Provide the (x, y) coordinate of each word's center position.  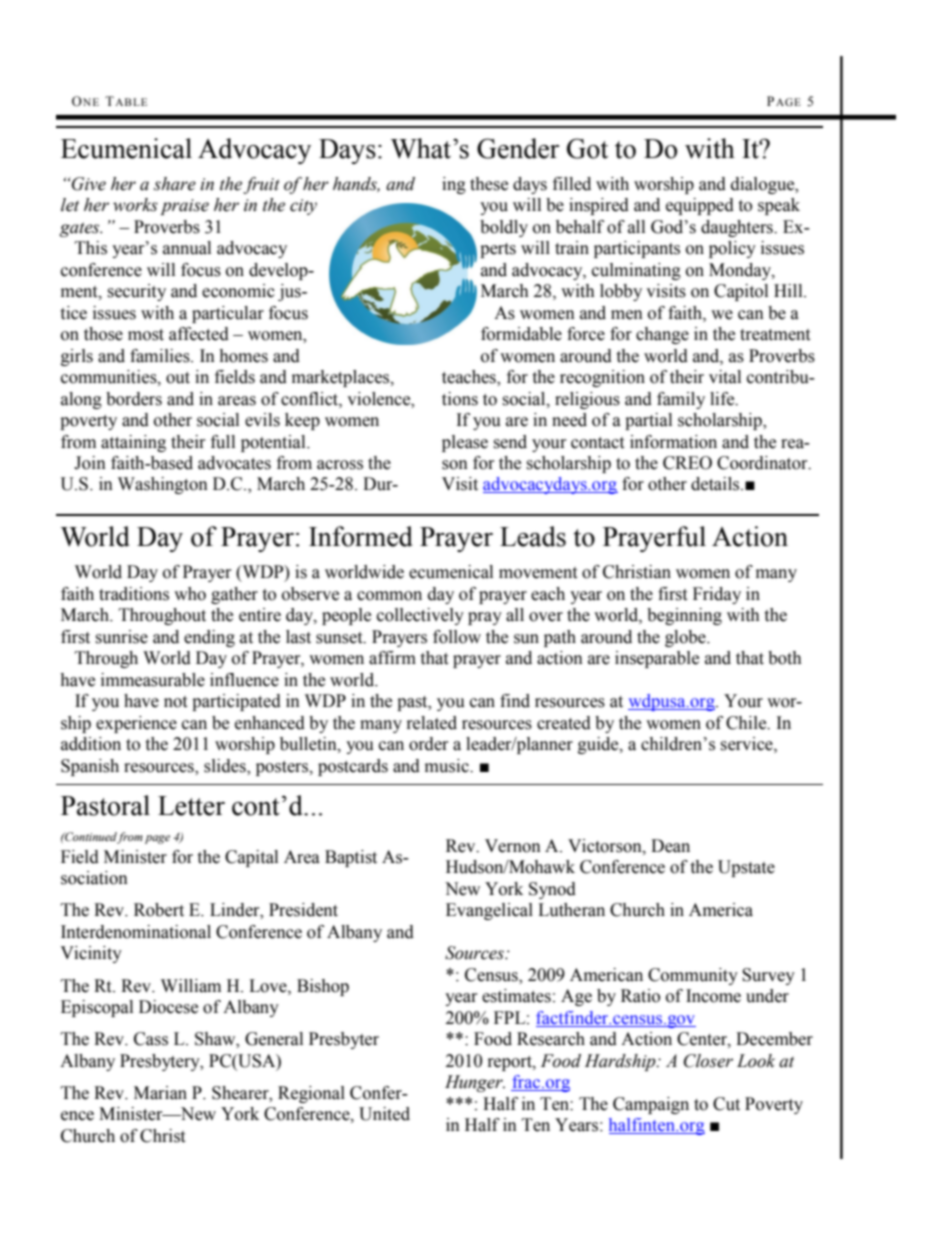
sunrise (121, 637)
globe (686, 638)
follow (457, 637)
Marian (160, 1093)
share (175, 184)
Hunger (475, 1083)
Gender (518, 148)
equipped (700, 206)
